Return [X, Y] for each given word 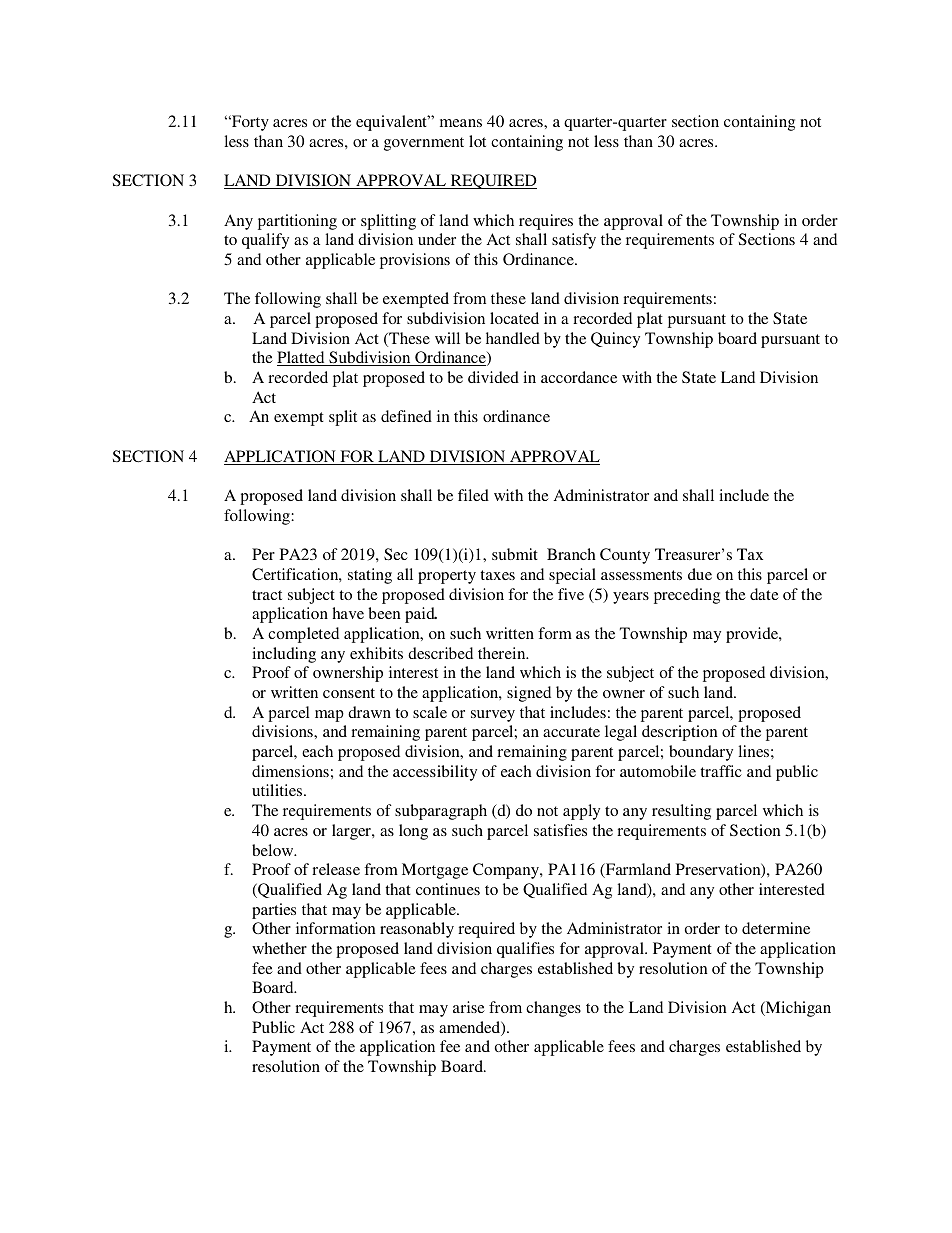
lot [477, 141]
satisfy [574, 241]
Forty [249, 123]
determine [776, 928]
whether [279, 948]
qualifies [525, 950]
